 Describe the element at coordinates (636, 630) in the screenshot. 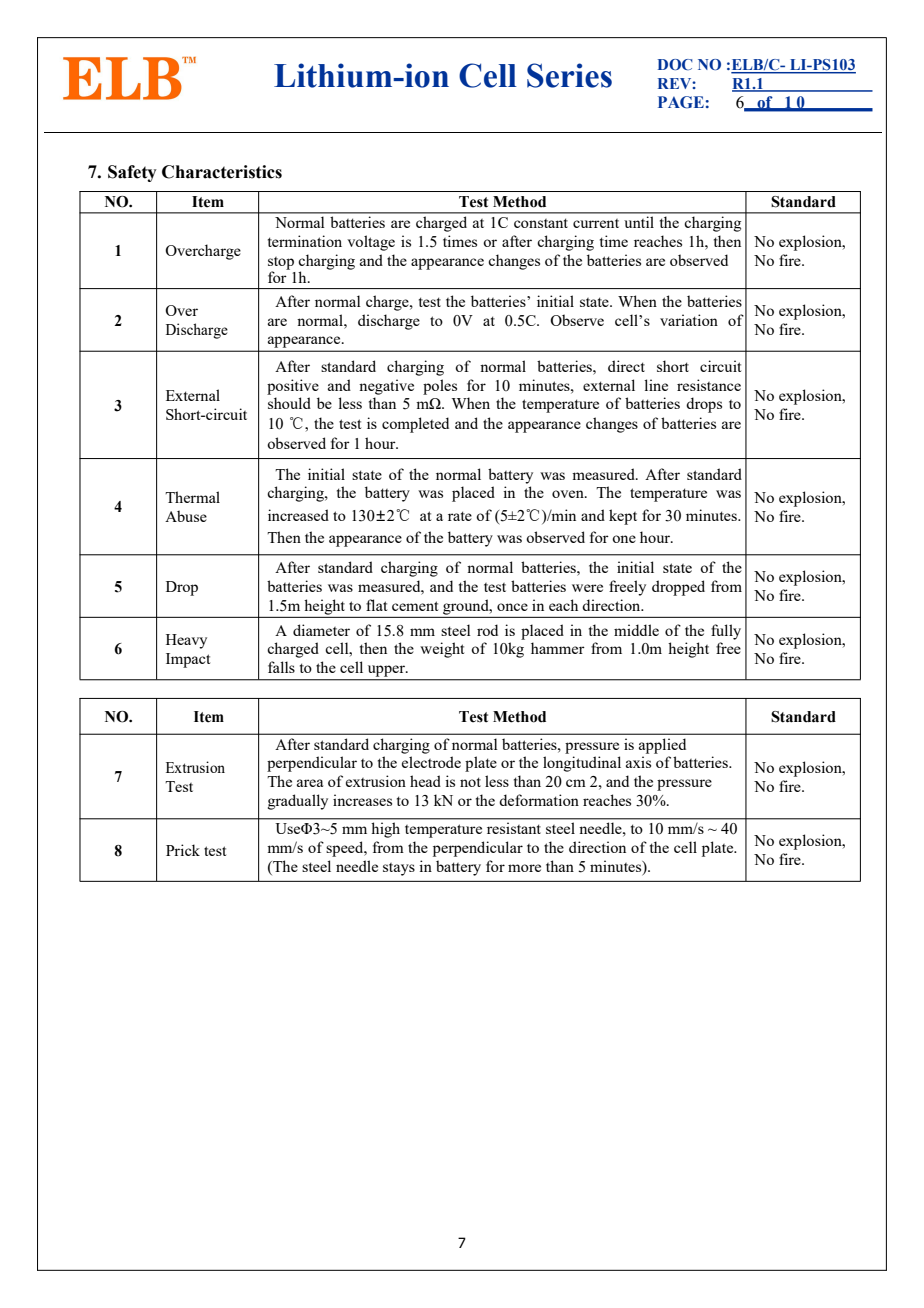

I see `middle` at that location.
